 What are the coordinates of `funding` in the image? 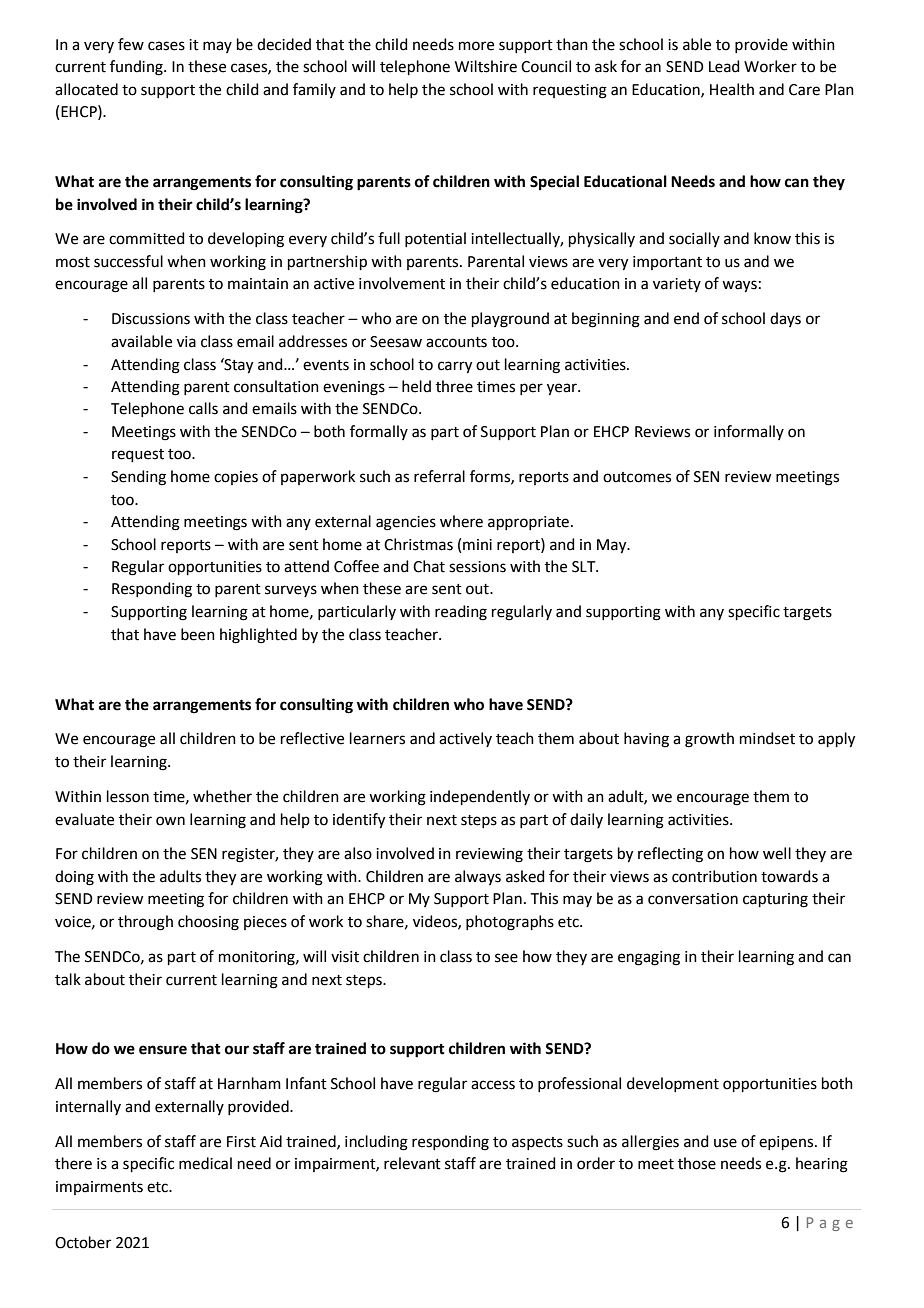 It's located at (137, 68).
